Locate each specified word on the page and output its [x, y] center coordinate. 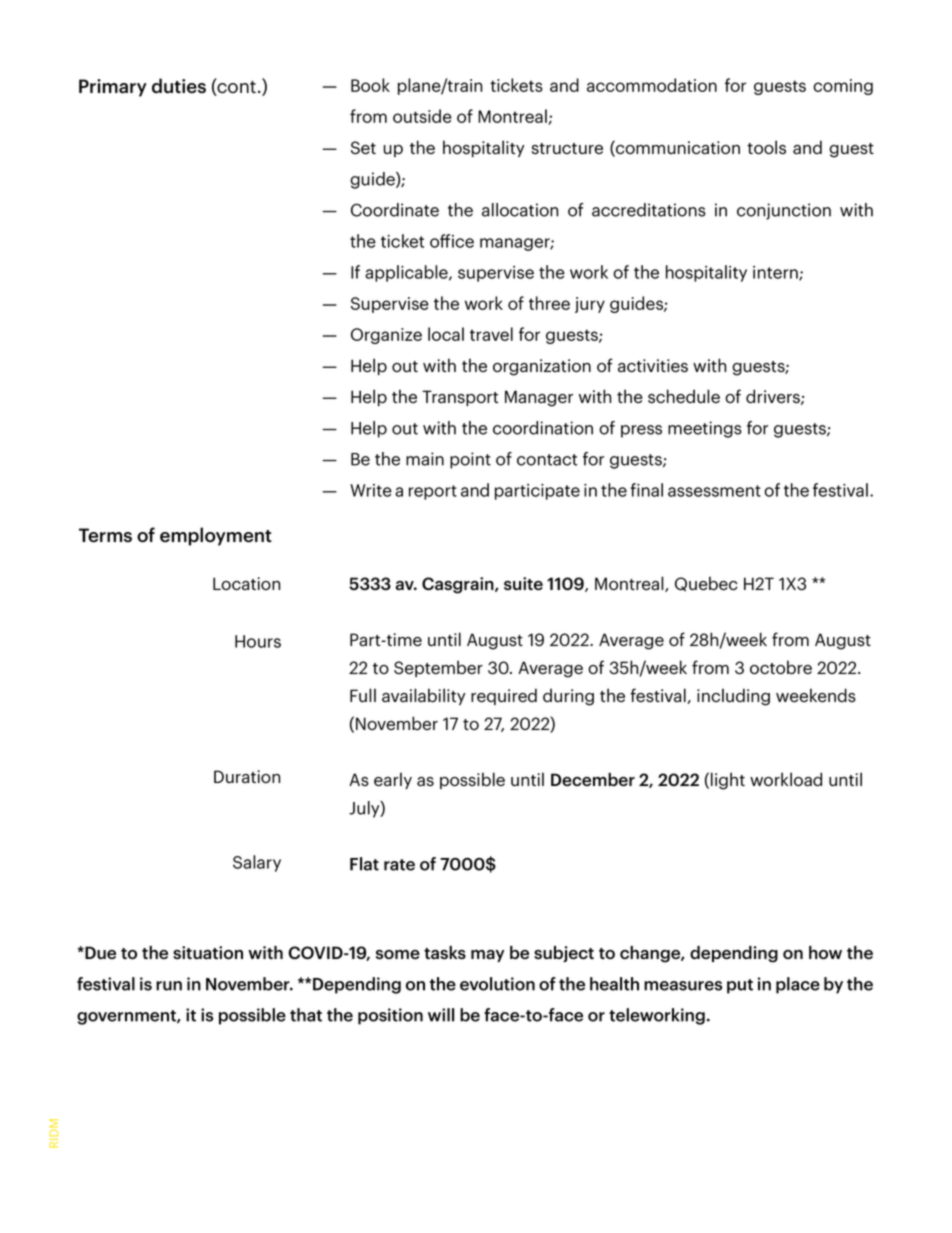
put [740, 986]
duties [179, 86]
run [169, 986]
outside [422, 116]
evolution [497, 984]
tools [766, 147]
